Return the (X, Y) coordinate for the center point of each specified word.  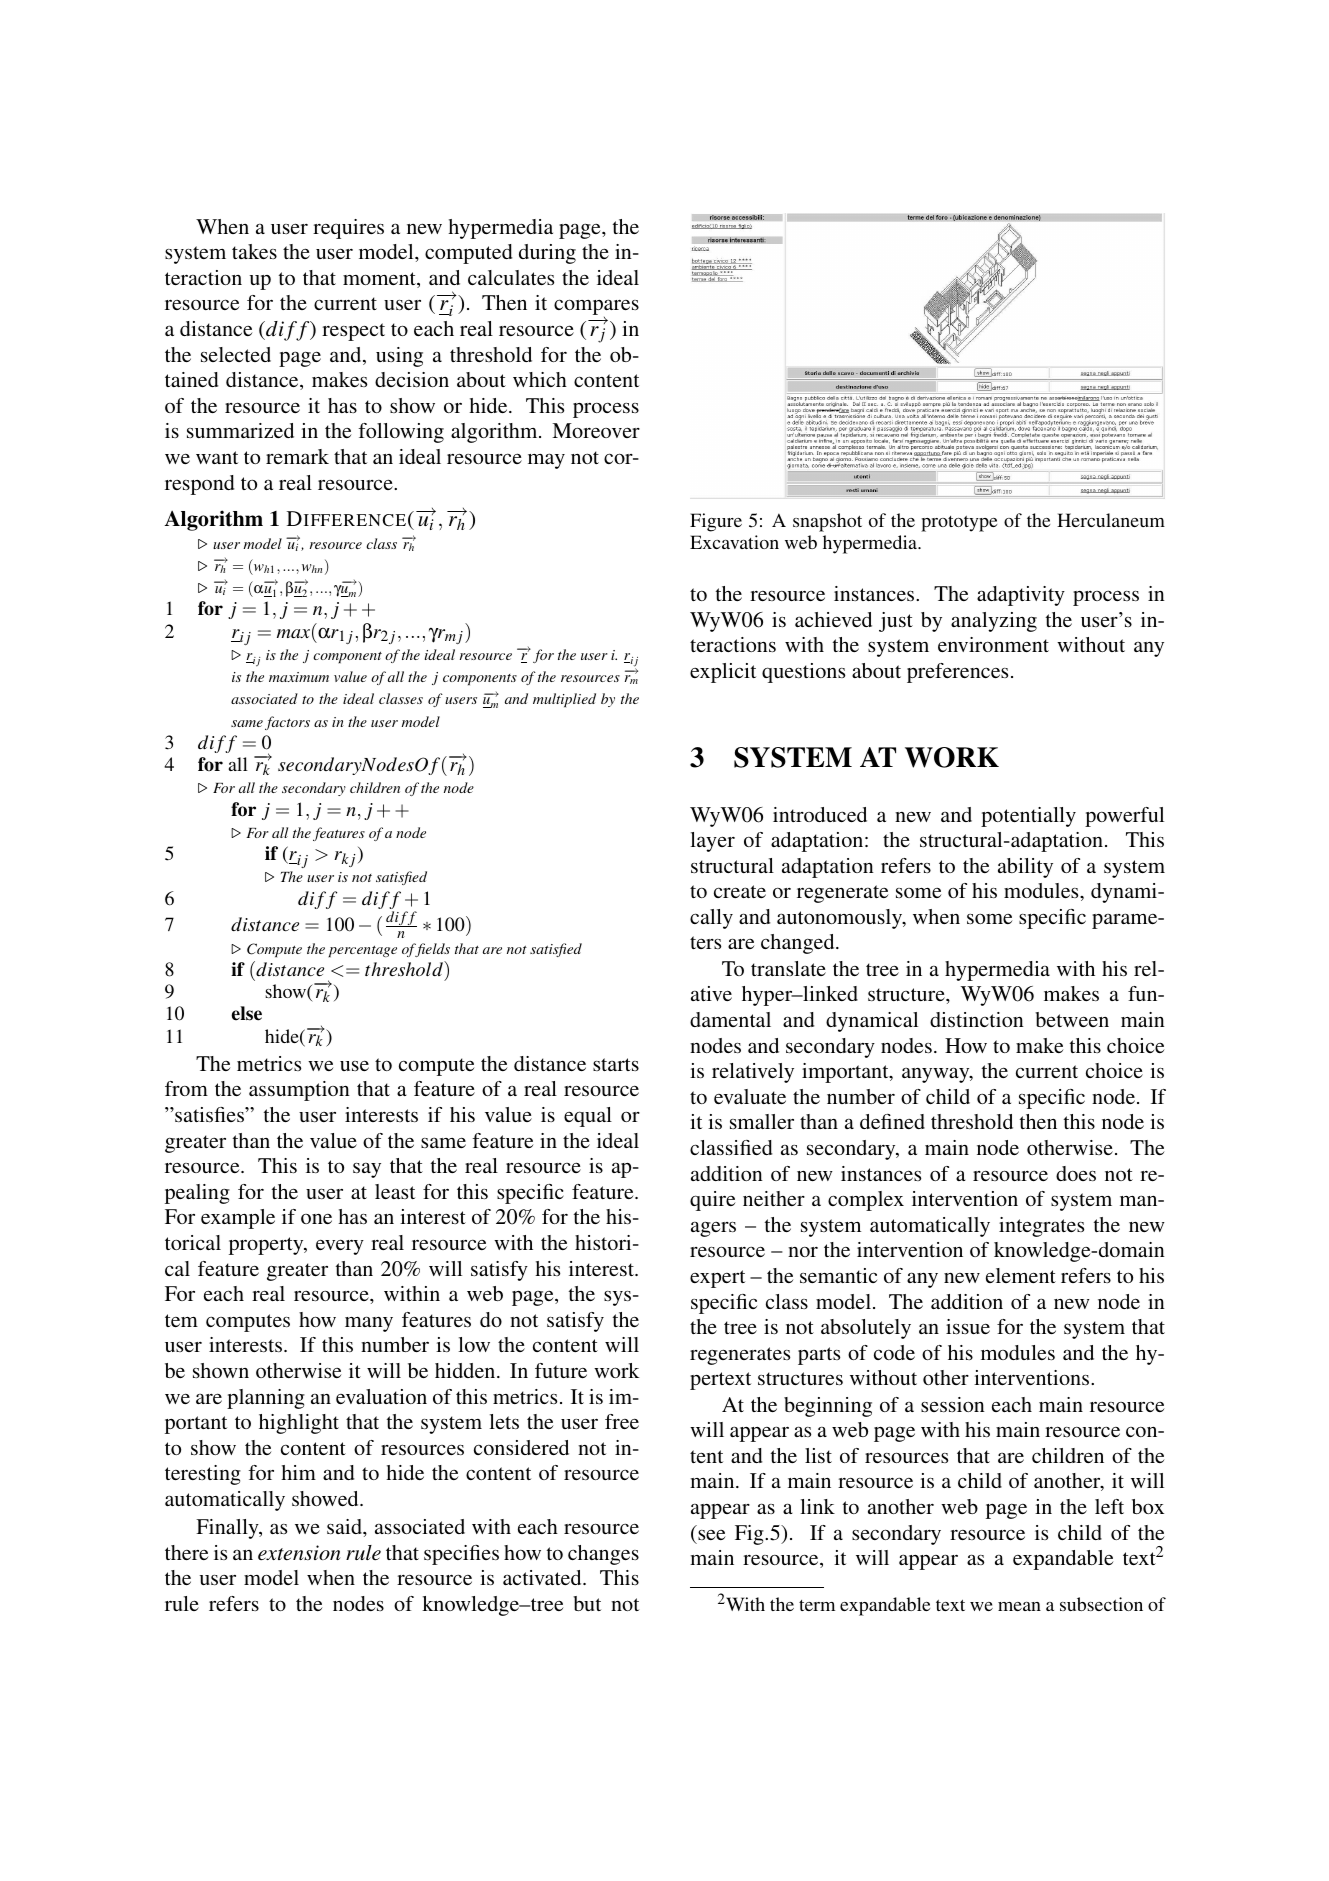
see (711, 1535)
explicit (723, 673)
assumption (299, 1091)
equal (588, 1117)
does (1076, 1173)
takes (254, 251)
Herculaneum (1111, 520)
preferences (957, 673)
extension (299, 1552)
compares (596, 308)
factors (287, 723)
